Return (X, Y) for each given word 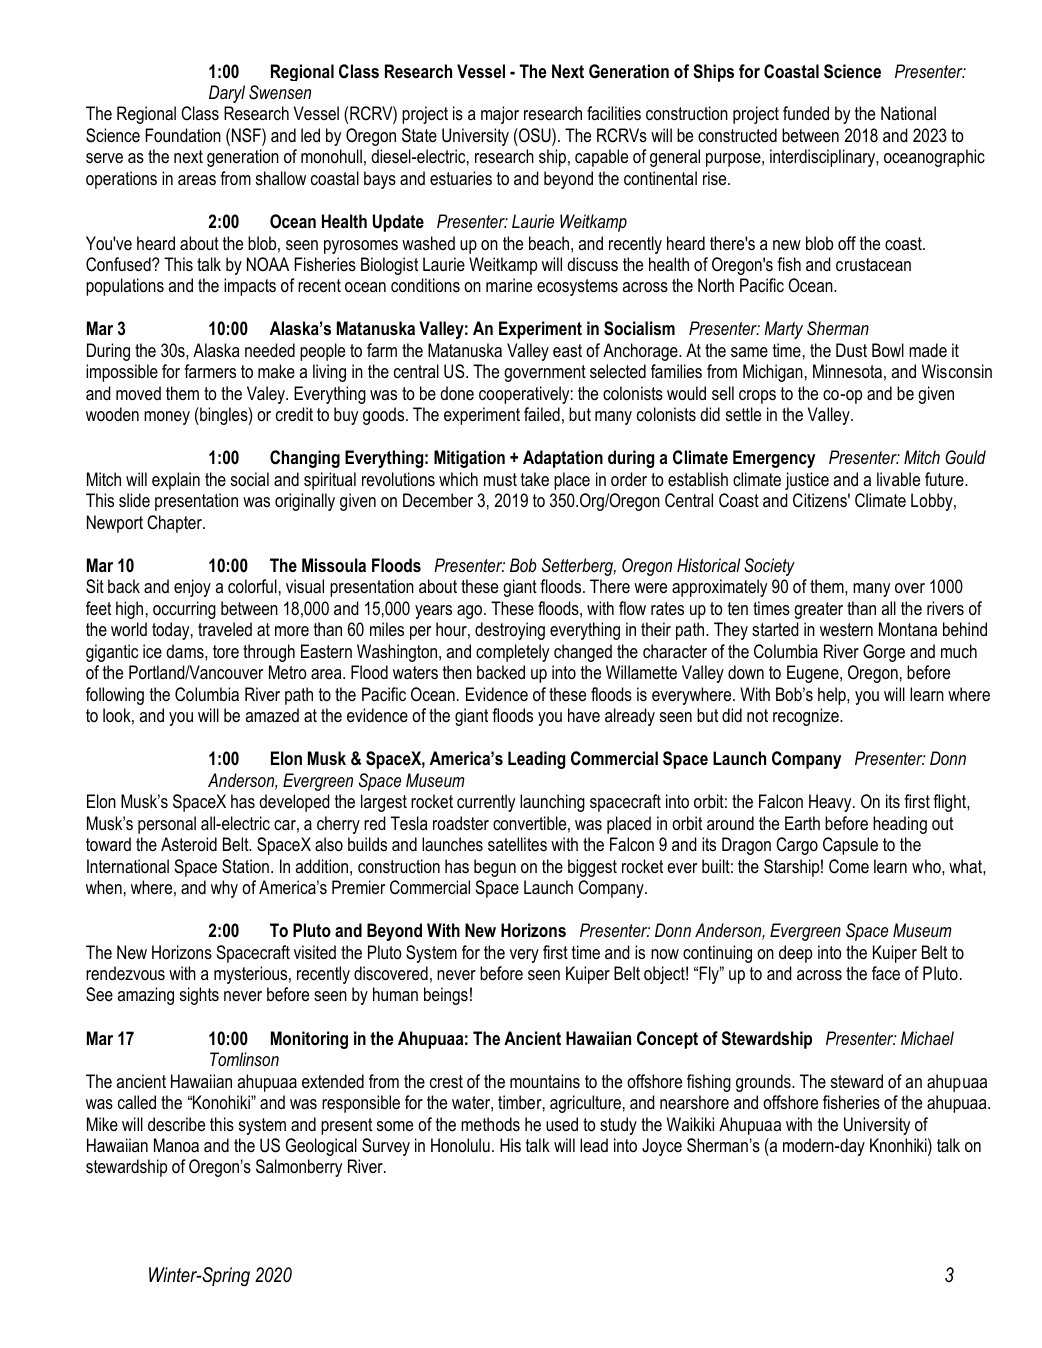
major (500, 115)
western (846, 629)
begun (495, 868)
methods (490, 1124)
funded (806, 113)
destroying (510, 631)
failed (542, 414)
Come (849, 866)
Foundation (183, 135)
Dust (851, 350)
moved (138, 393)
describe (176, 1124)
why (224, 889)
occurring (184, 610)
